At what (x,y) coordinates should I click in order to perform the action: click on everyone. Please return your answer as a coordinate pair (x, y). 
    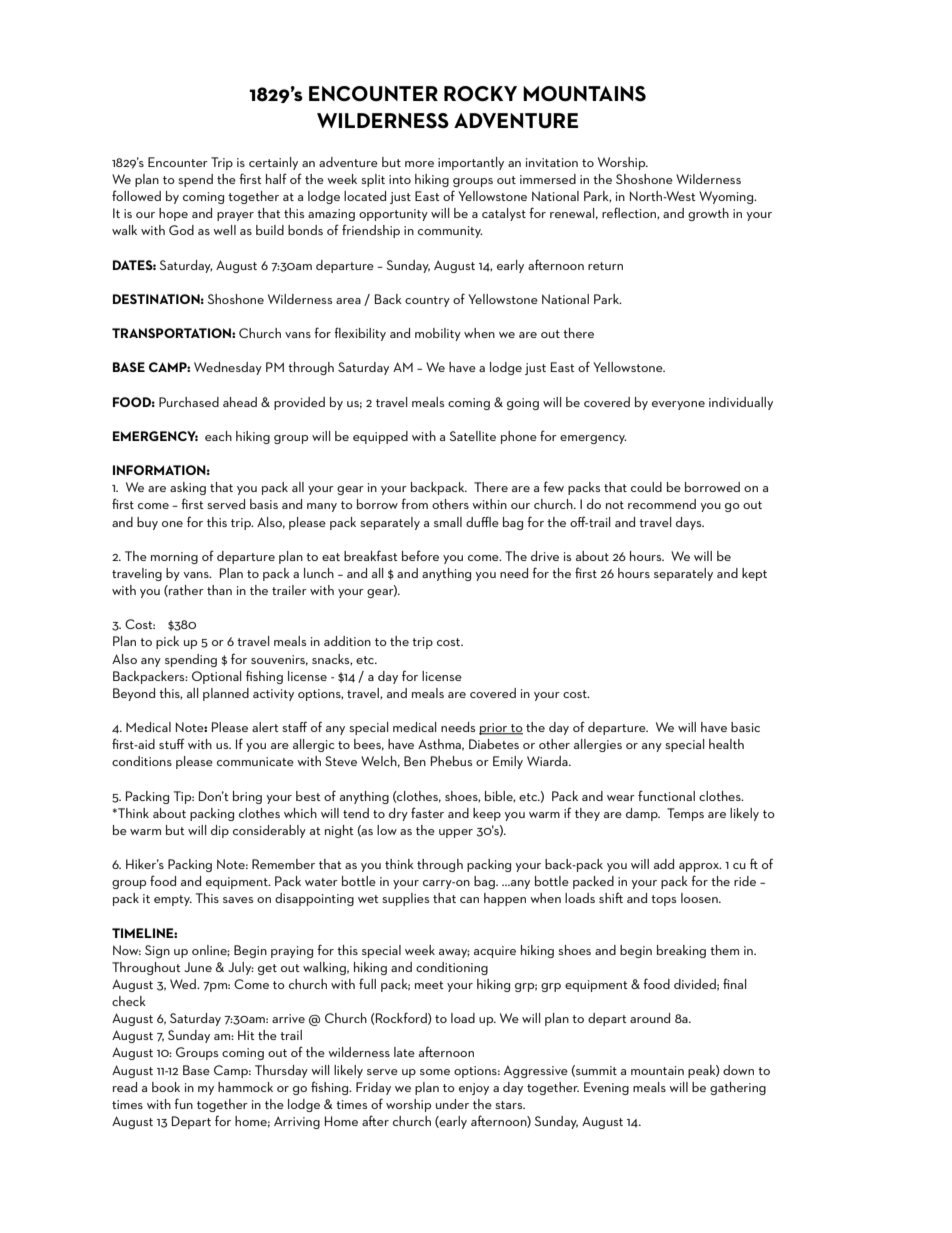
    Looking at the image, I should click on (678, 405).
